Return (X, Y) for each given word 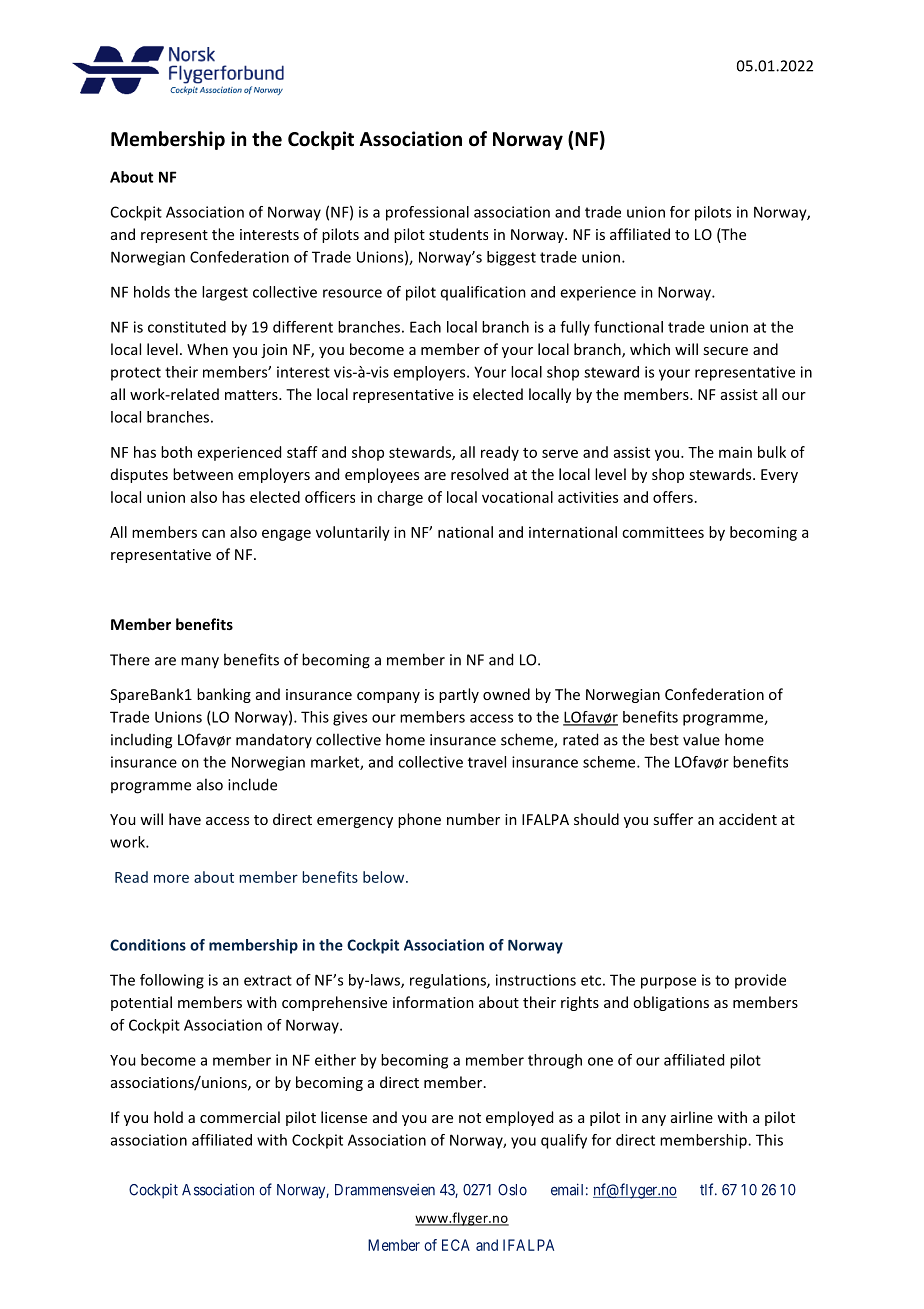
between (203, 474)
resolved (479, 474)
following (172, 981)
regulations (449, 981)
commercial (240, 1117)
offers (673, 497)
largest (225, 293)
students (458, 234)
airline (692, 1117)
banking (224, 695)
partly (459, 695)
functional (628, 327)
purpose (668, 983)
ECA (456, 1245)
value (701, 739)
